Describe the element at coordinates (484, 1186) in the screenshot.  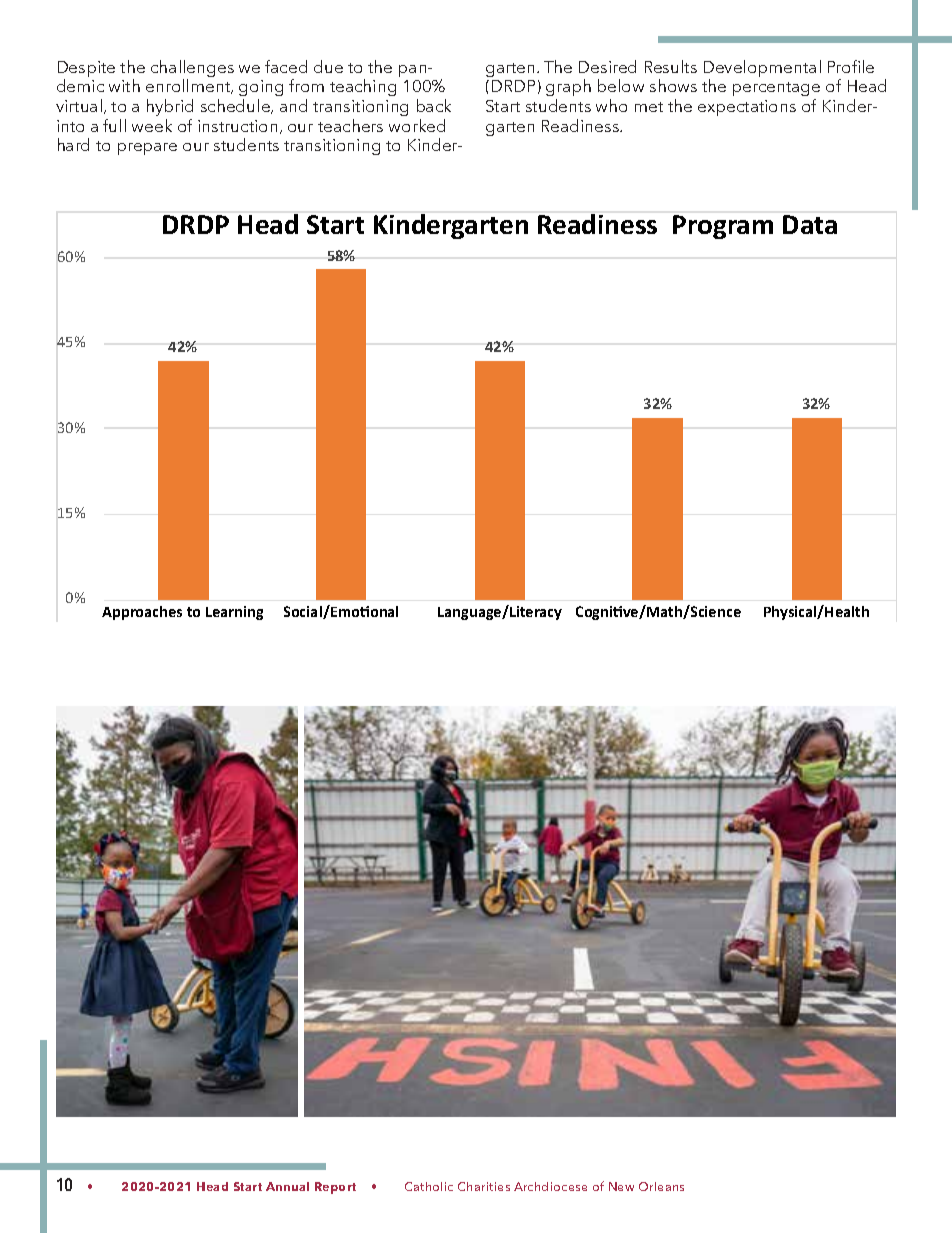
I see `Charities` at that location.
